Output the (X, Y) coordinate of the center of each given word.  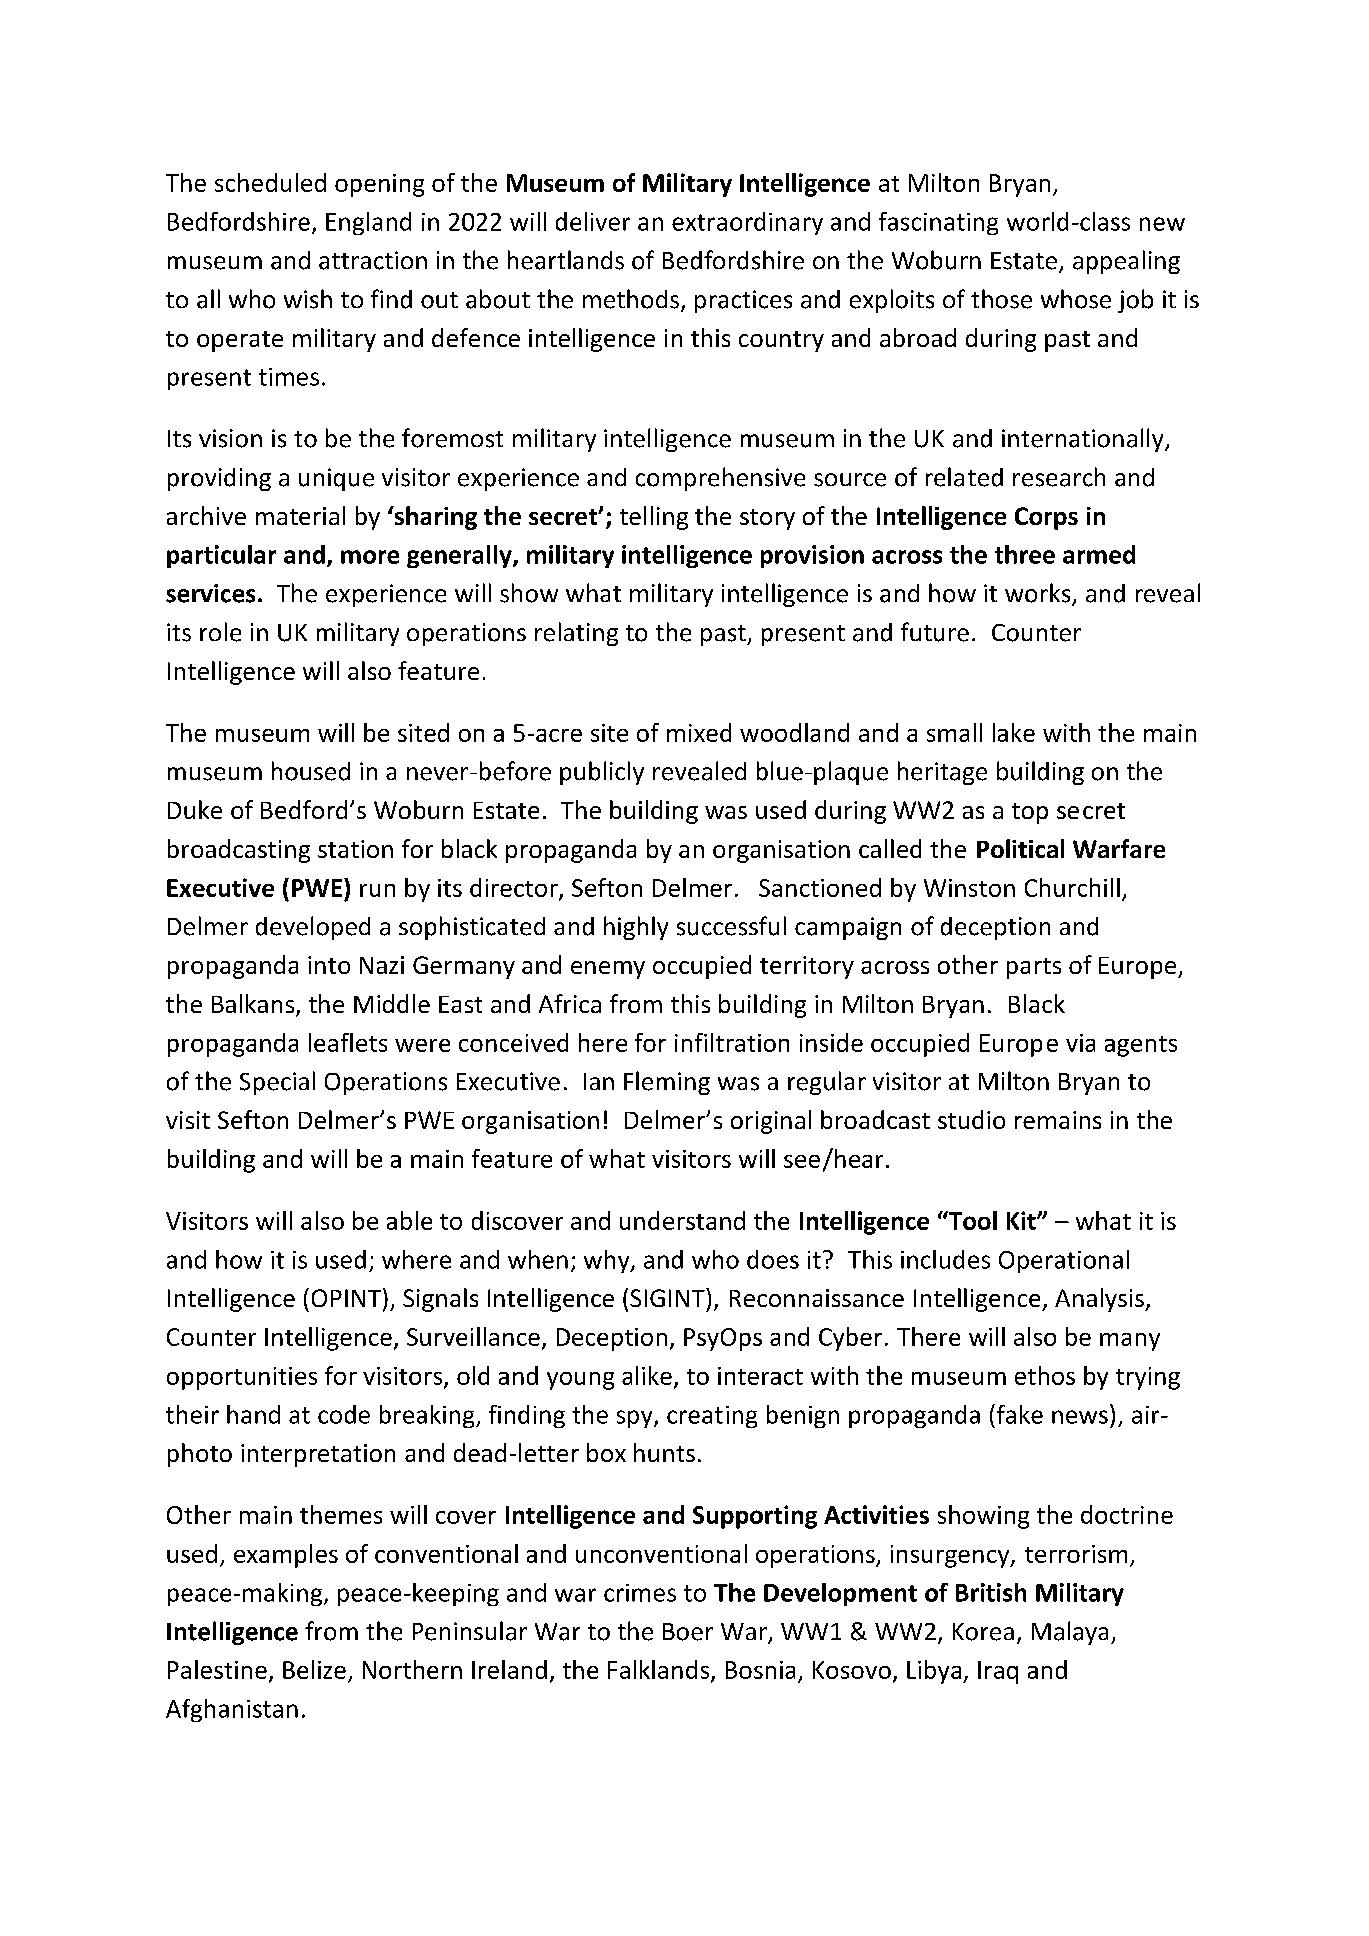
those (1001, 299)
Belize (314, 1669)
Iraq (998, 1672)
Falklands (660, 1670)
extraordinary (747, 223)
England (368, 223)
